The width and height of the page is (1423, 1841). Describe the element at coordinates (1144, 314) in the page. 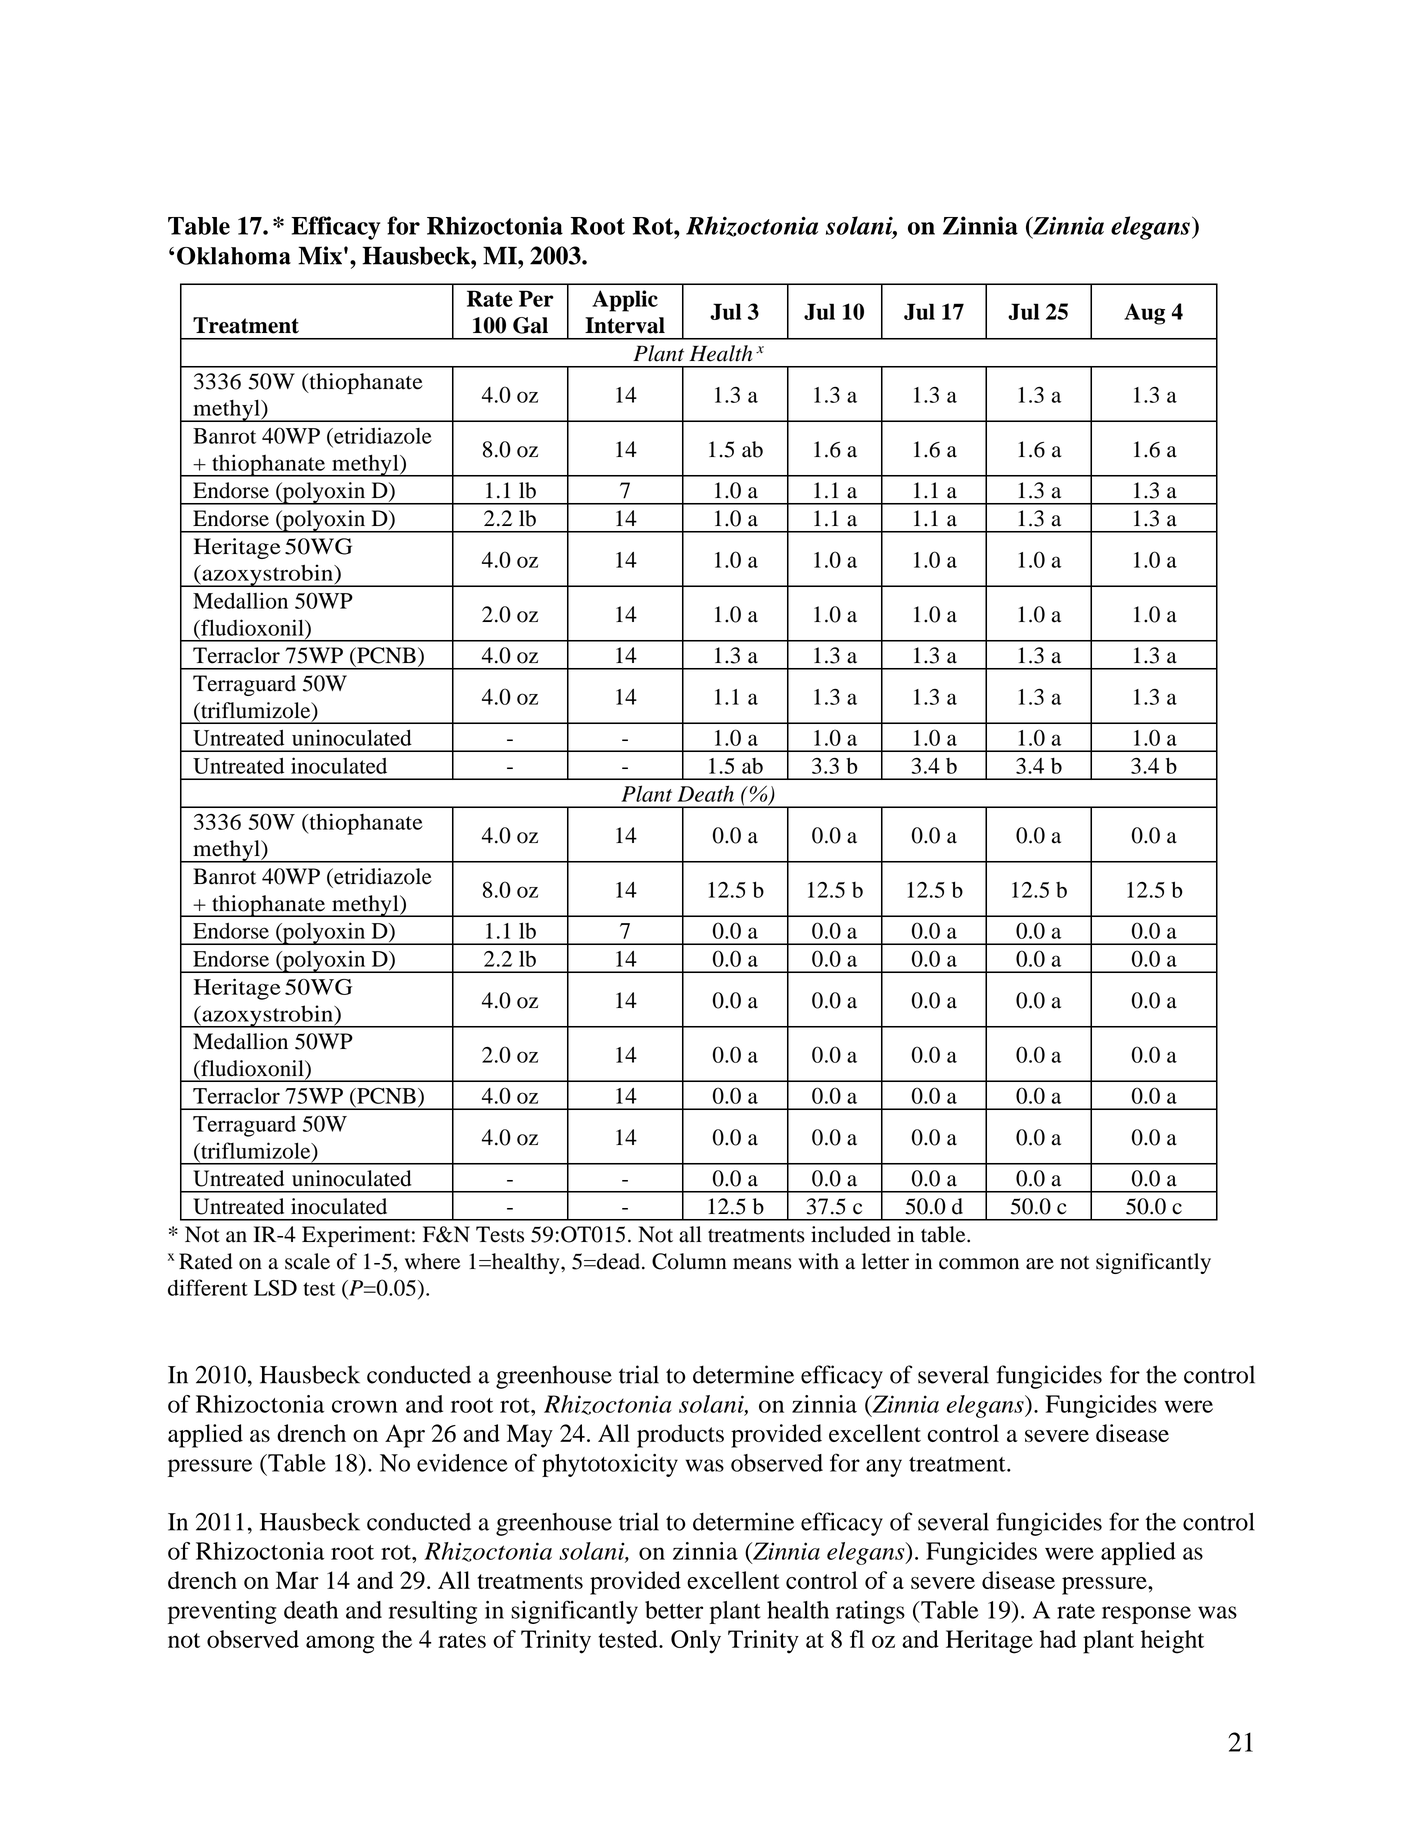

I see `Aug` at that location.
